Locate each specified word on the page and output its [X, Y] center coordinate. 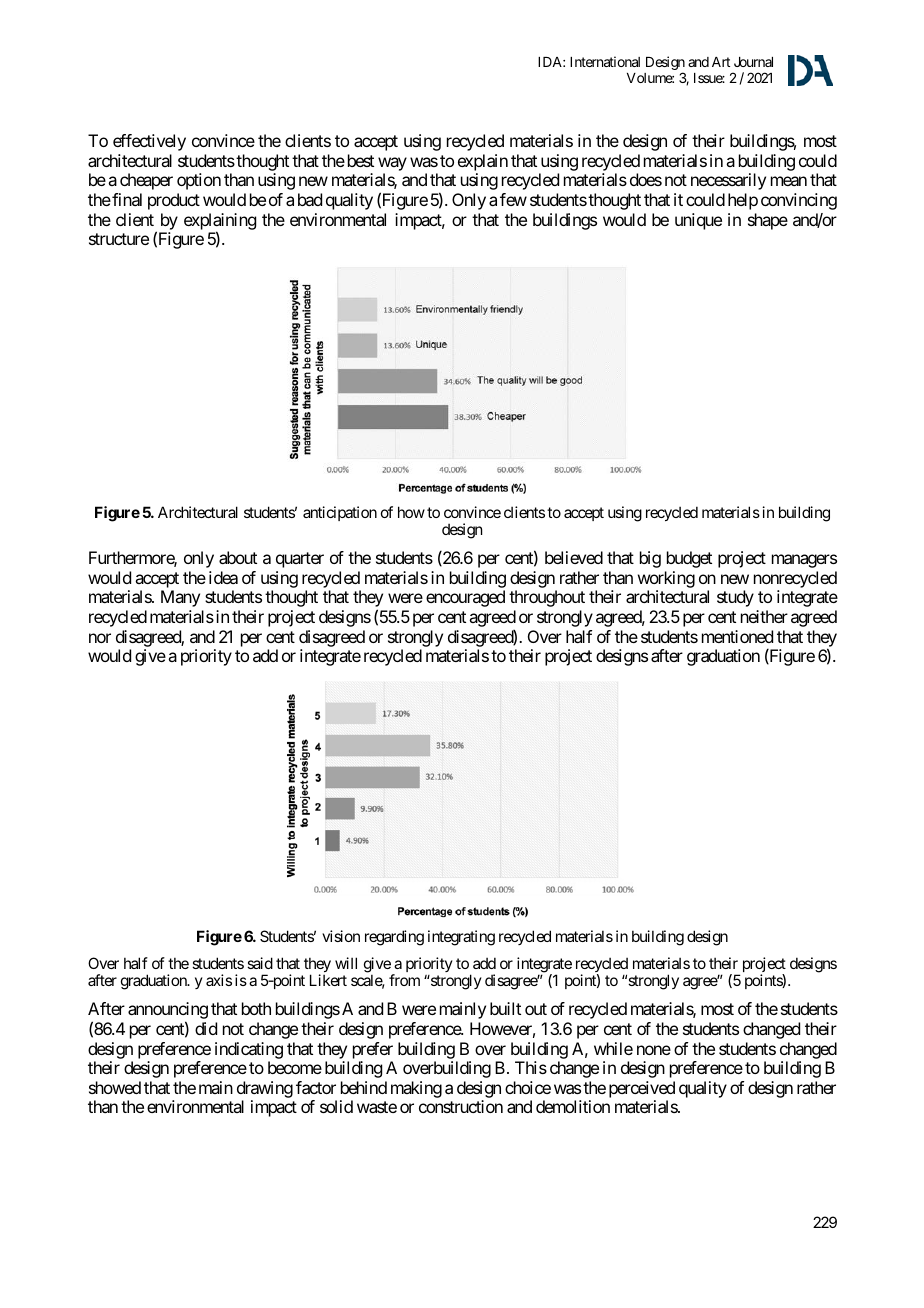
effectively [149, 142]
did [206, 1028]
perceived [642, 1091]
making [416, 1089]
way [392, 164]
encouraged [465, 598]
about [238, 557]
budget [689, 559]
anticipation [340, 513]
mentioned [737, 636]
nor [100, 638]
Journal [753, 62]
